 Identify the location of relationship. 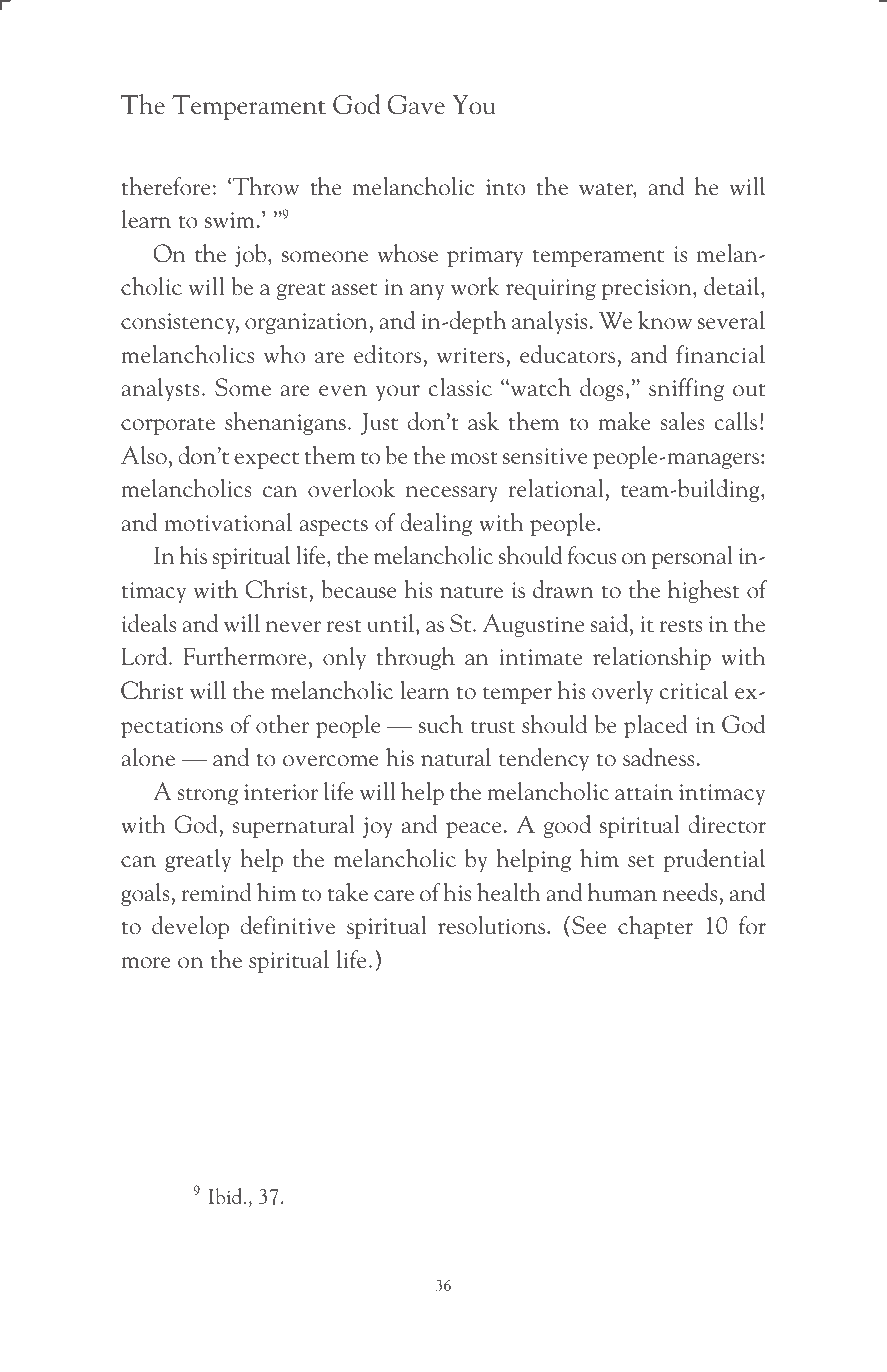
(652, 658).
